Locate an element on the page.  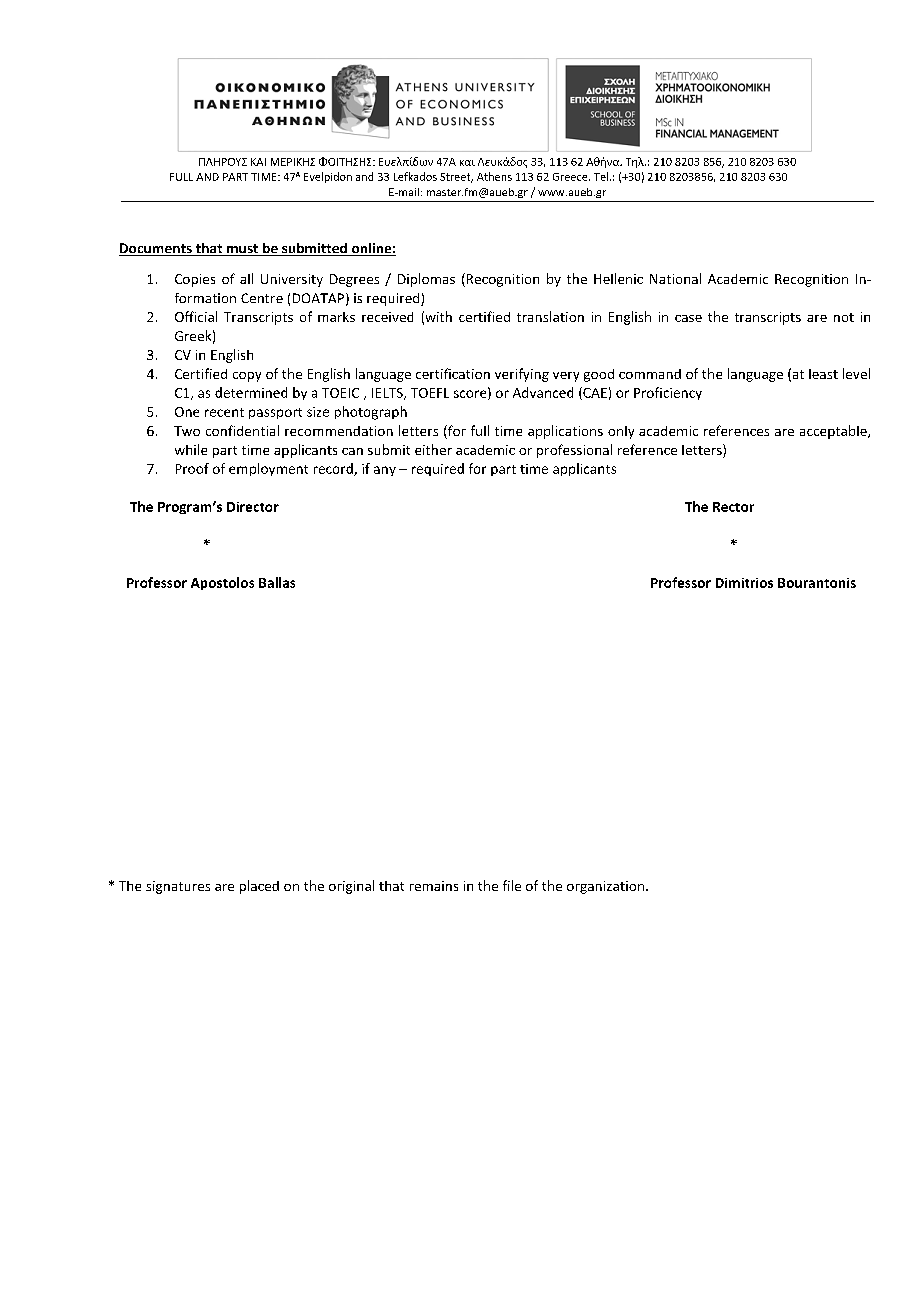
must is located at coordinates (243, 250).
